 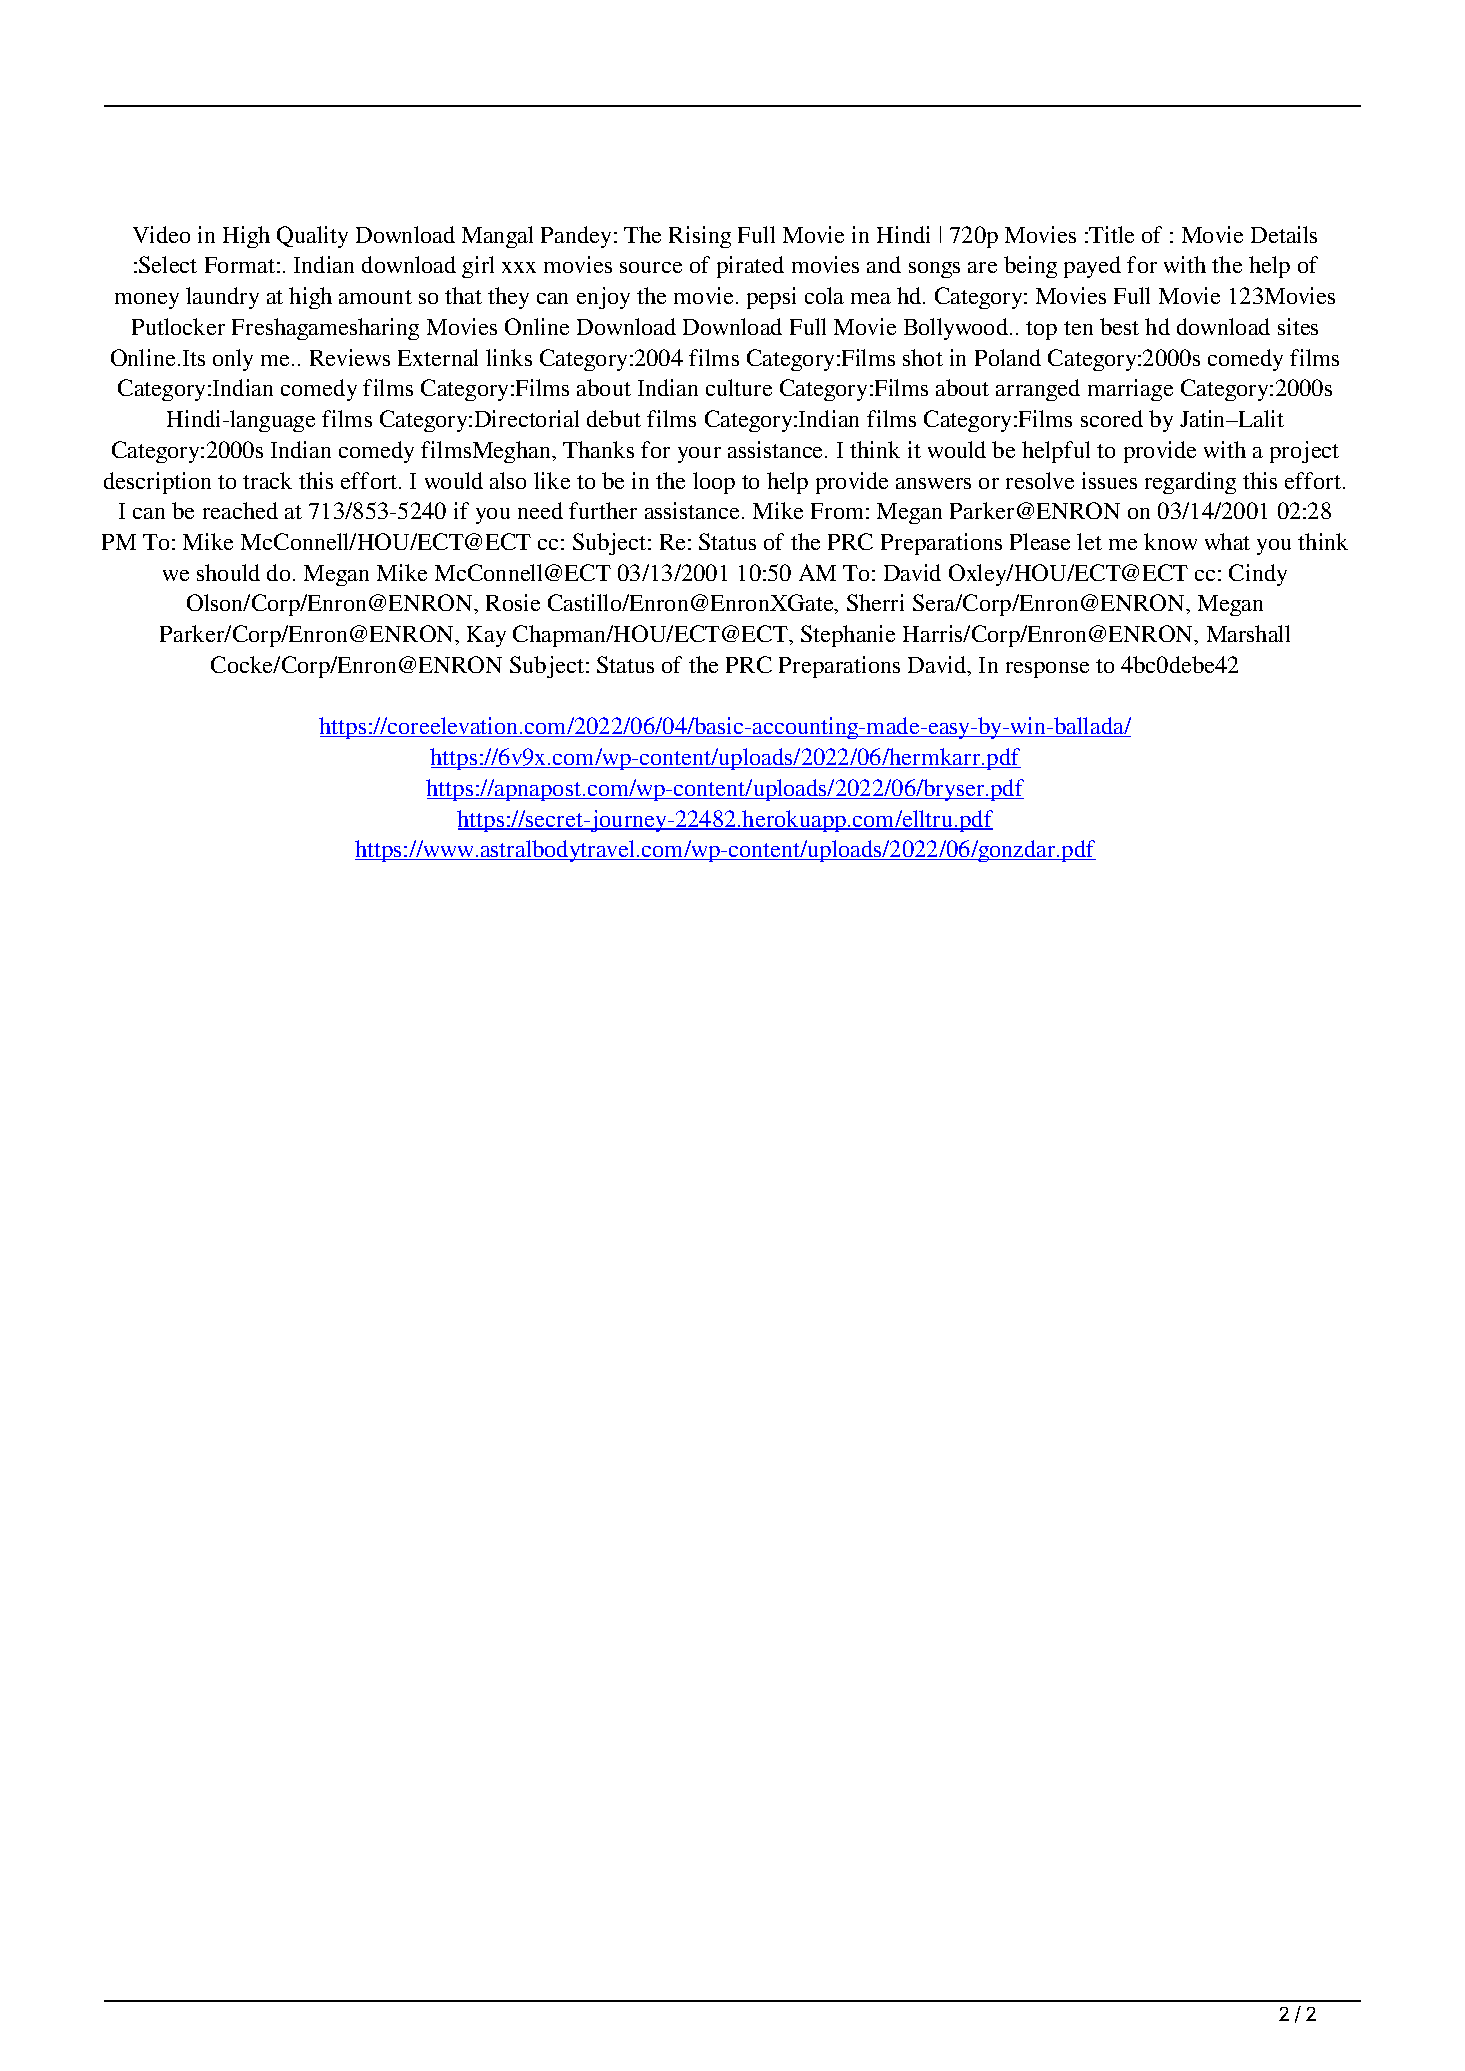 I want to click on only, so click(x=233, y=360).
